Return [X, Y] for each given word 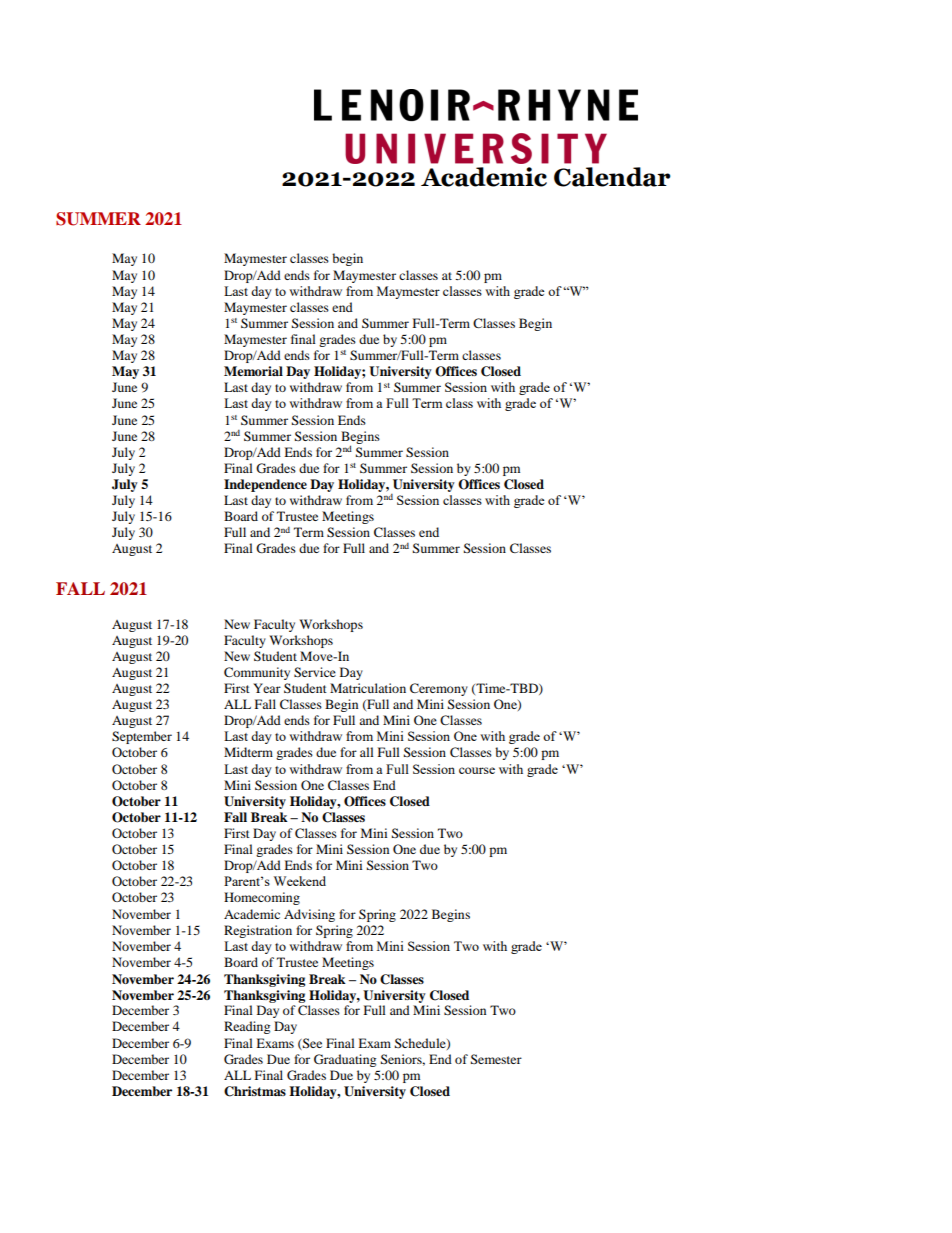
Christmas [255, 1091]
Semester [496, 1059]
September [142, 737]
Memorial [253, 371]
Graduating [345, 1060]
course [477, 770]
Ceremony [439, 689]
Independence [265, 485]
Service [315, 672]
